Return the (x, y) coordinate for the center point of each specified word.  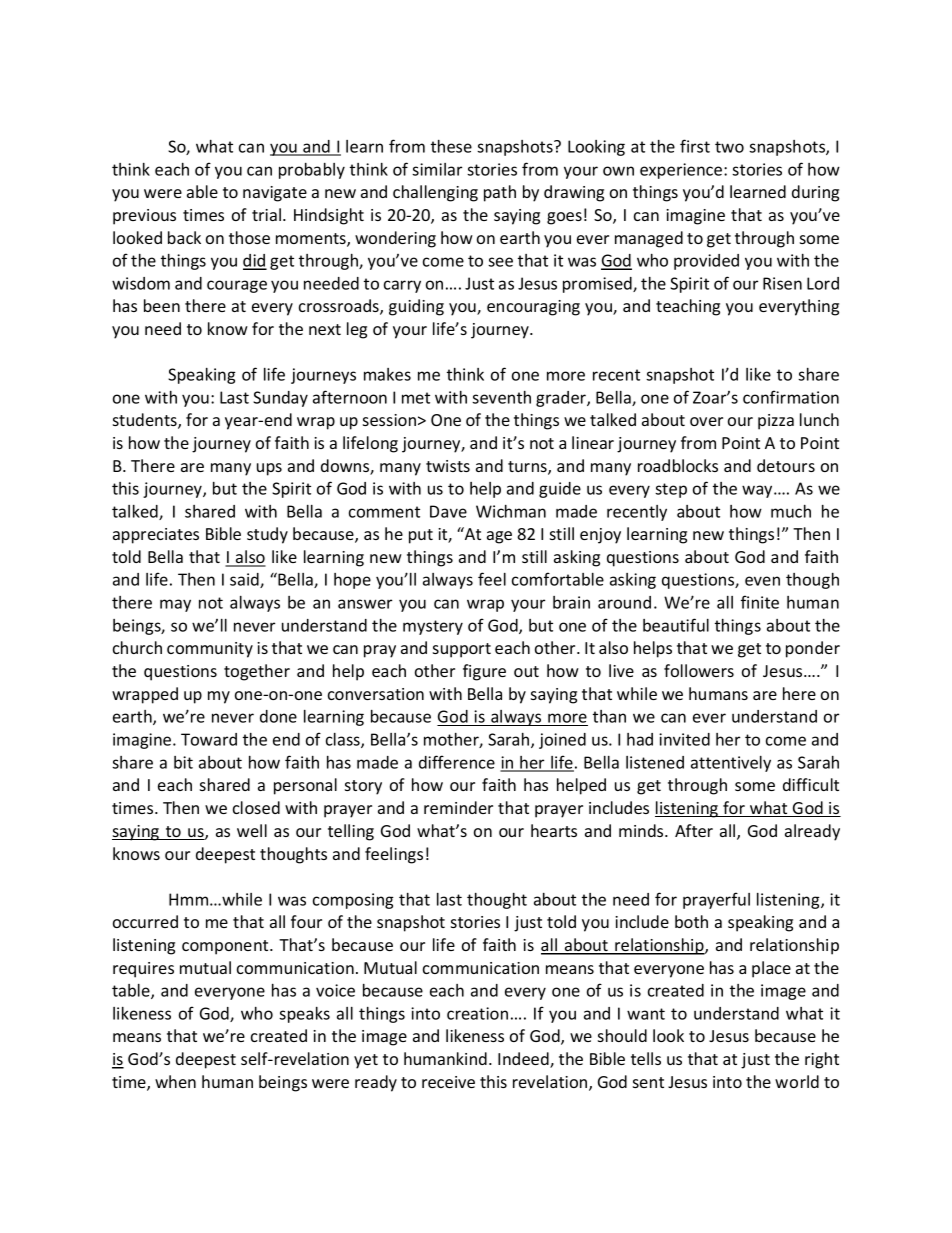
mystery (433, 627)
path (500, 193)
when (175, 1081)
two (729, 147)
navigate (275, 194)
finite (760, 602)
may (175, 605)
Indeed (524, 1060)
